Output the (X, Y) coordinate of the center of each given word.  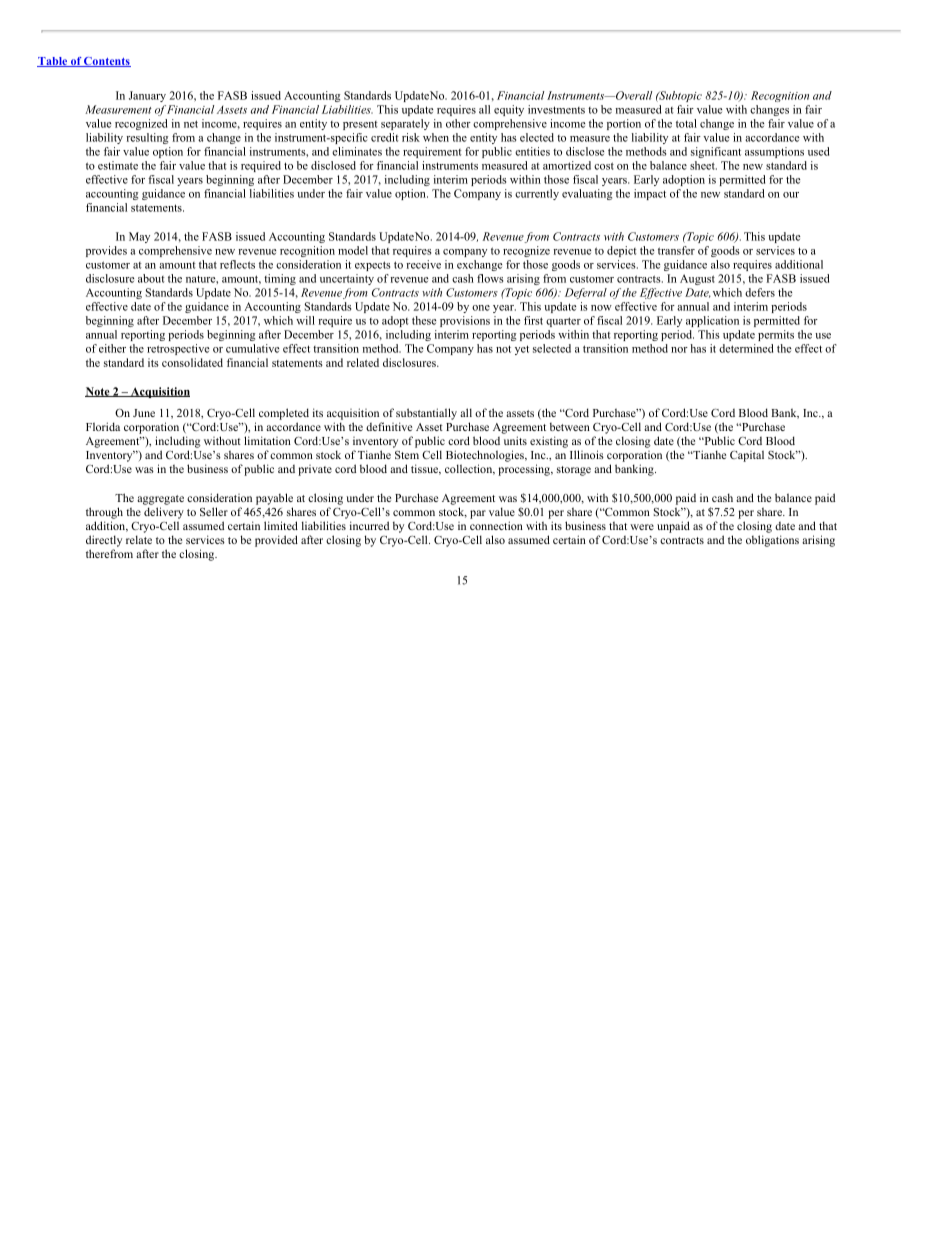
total (686, 123)
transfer (676, 250)
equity (509, 110)
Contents (106, 62)
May (139, 237)
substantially (426, 414)
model (353, 250)
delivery (164, 513)
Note (98, 392)
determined (746, 348)
